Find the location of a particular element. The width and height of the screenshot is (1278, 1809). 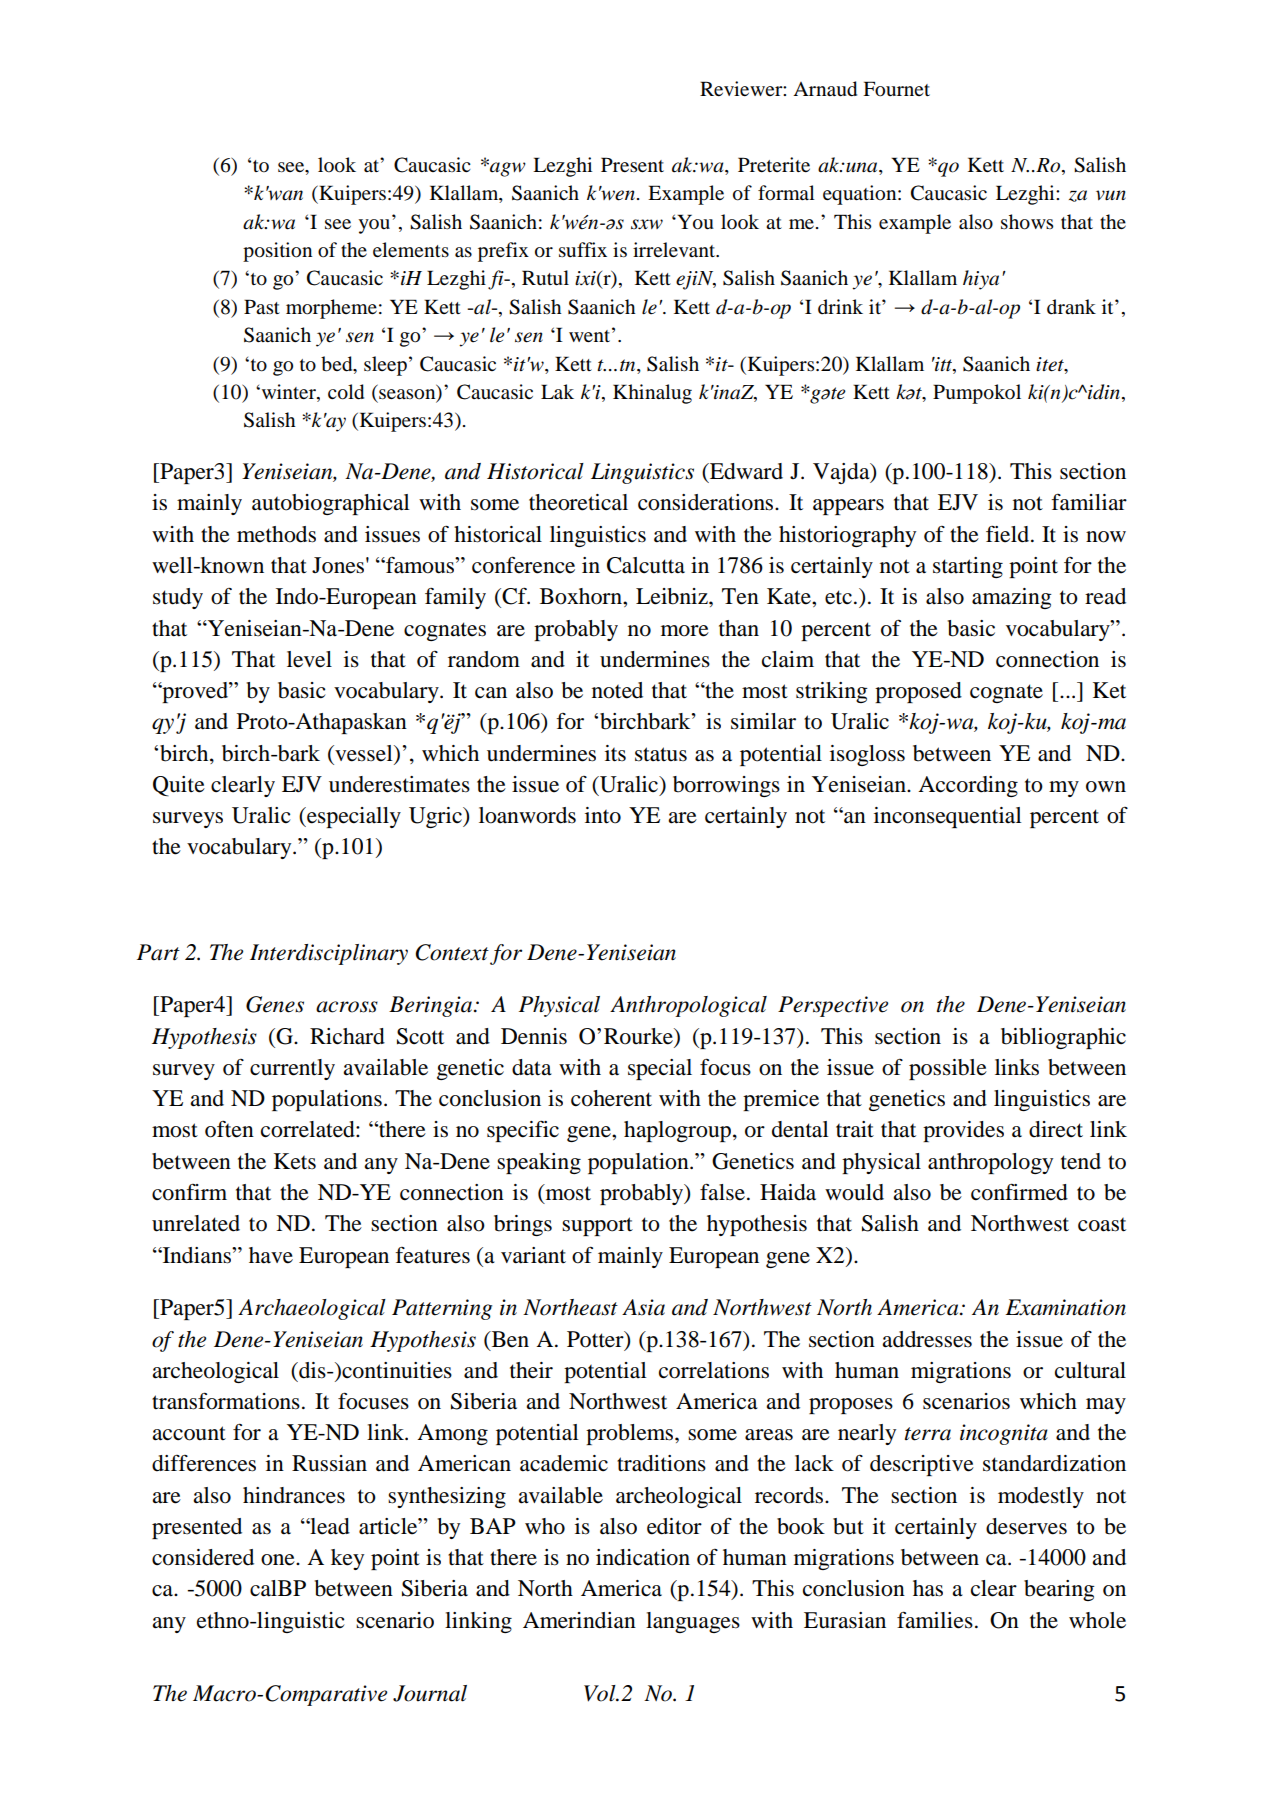

Examination is located at coordinates (1065, 1307).
